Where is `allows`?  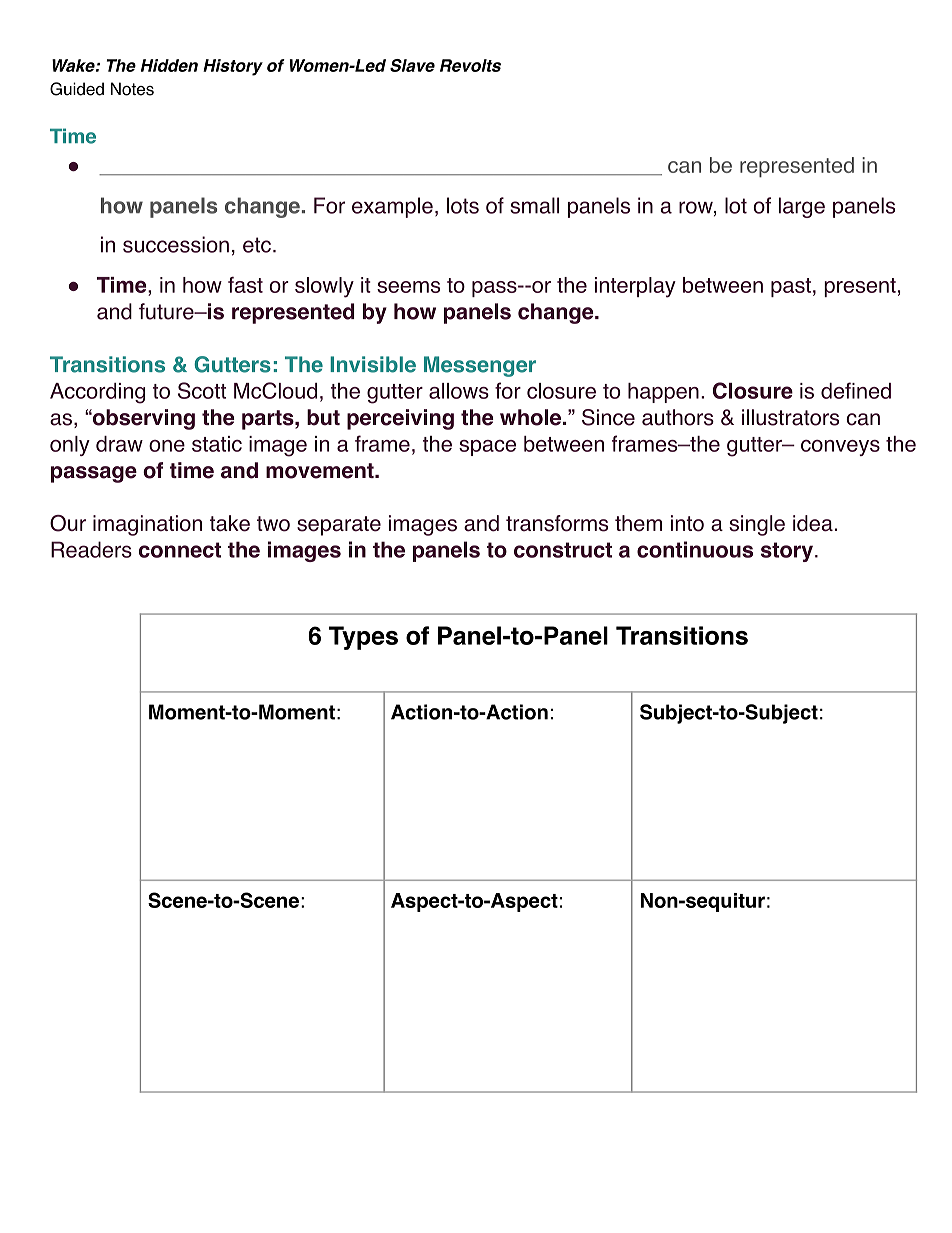 allows is located at coordinates (459, 391).
